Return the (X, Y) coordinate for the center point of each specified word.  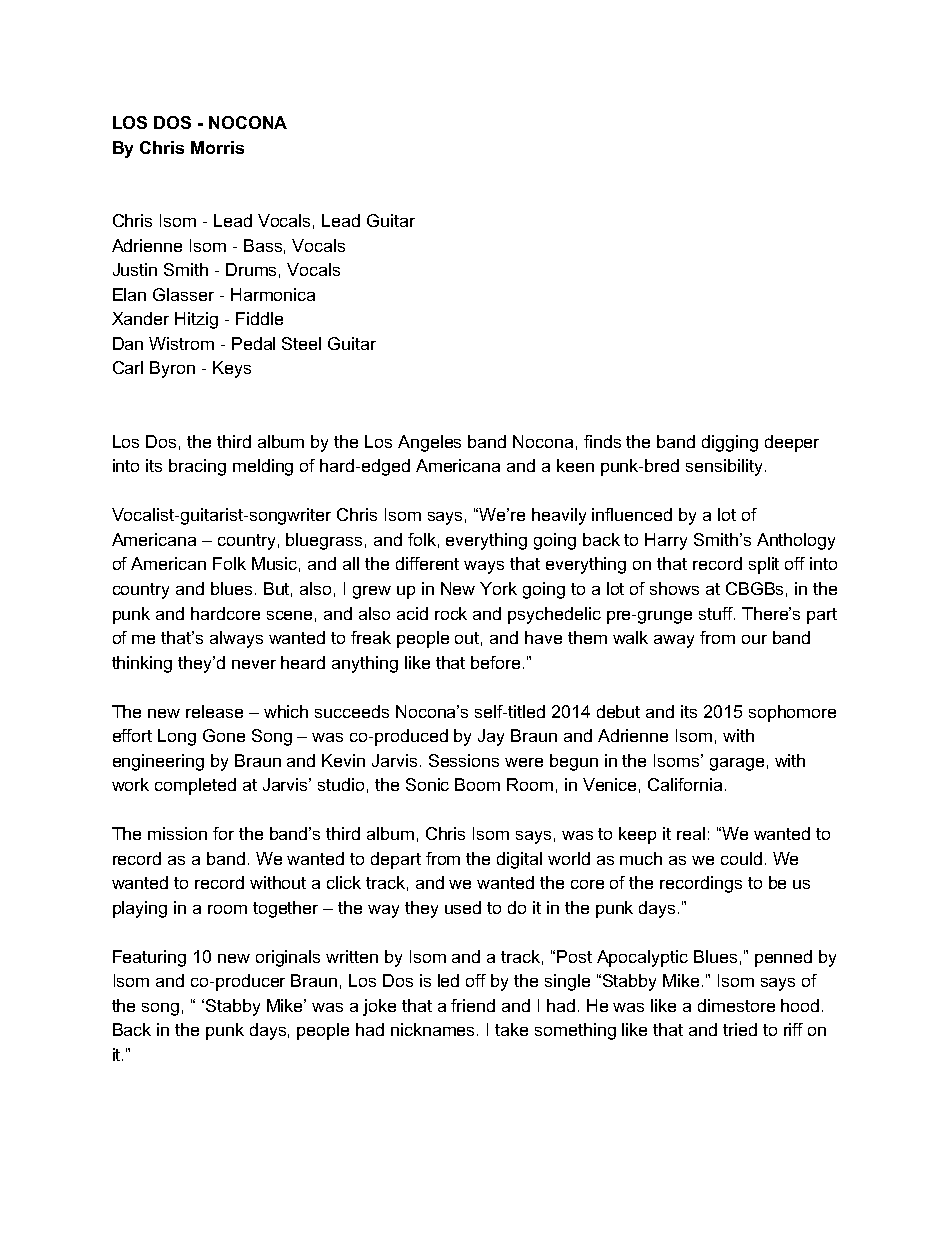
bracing (197, 467)
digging (730, 443)
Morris (217, 147)
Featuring (149, 958)
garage (737, 764)
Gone (224, 735)
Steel (301, 343)
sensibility (724, 467)
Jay (491, 737)
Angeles (429, 443)
